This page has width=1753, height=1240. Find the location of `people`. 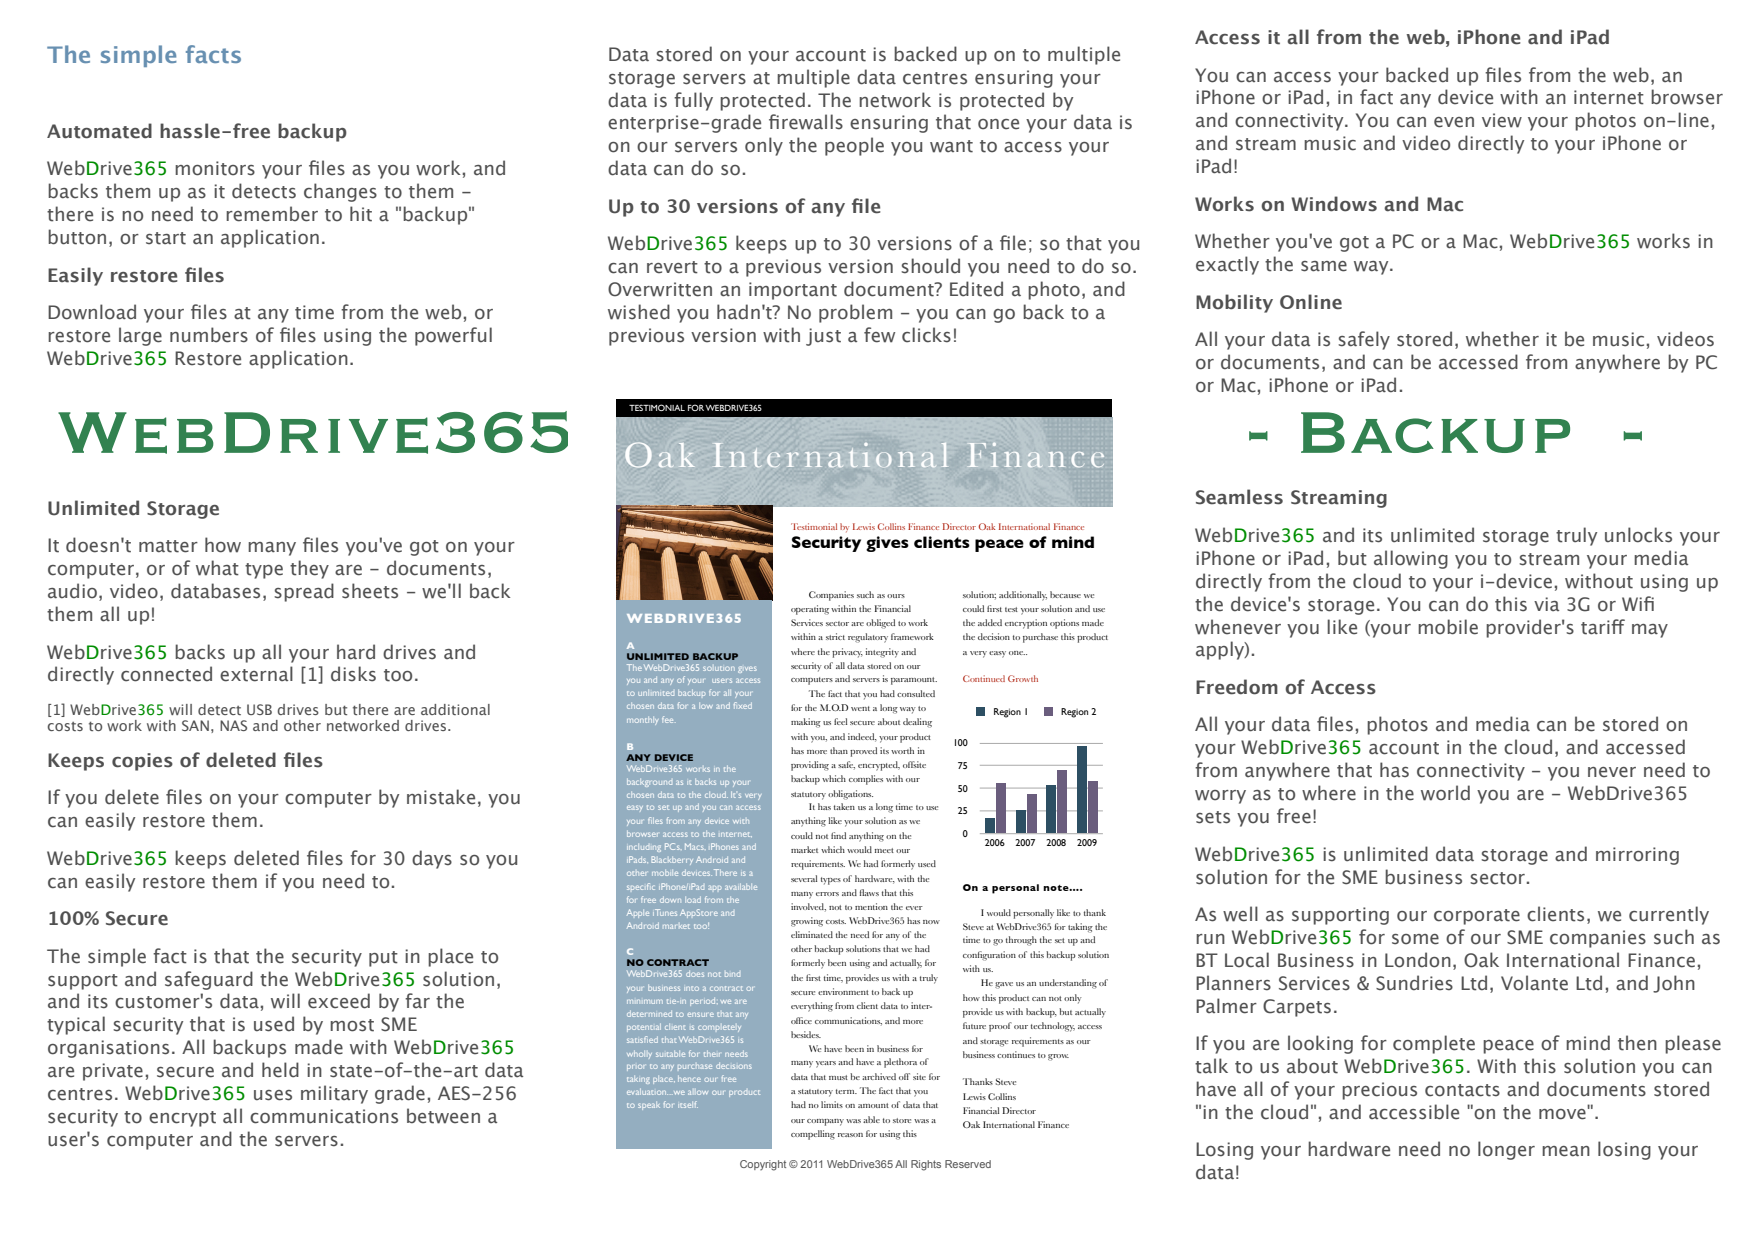

people is located at coordinates (854, 146).
